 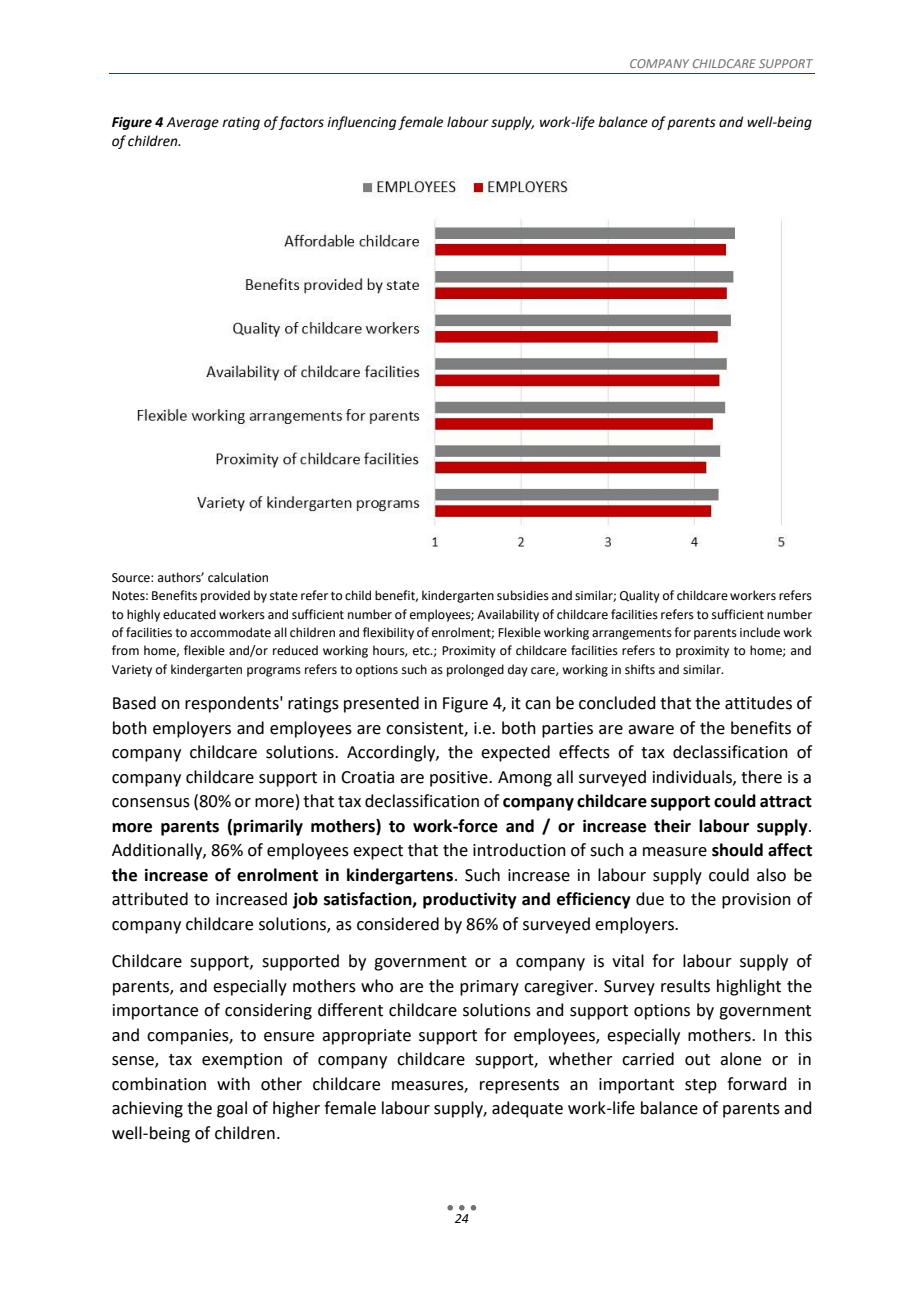 What do you see at coordinates (523, 595) in the document?
I see `subsidies` at bounding box center [523, 595].
